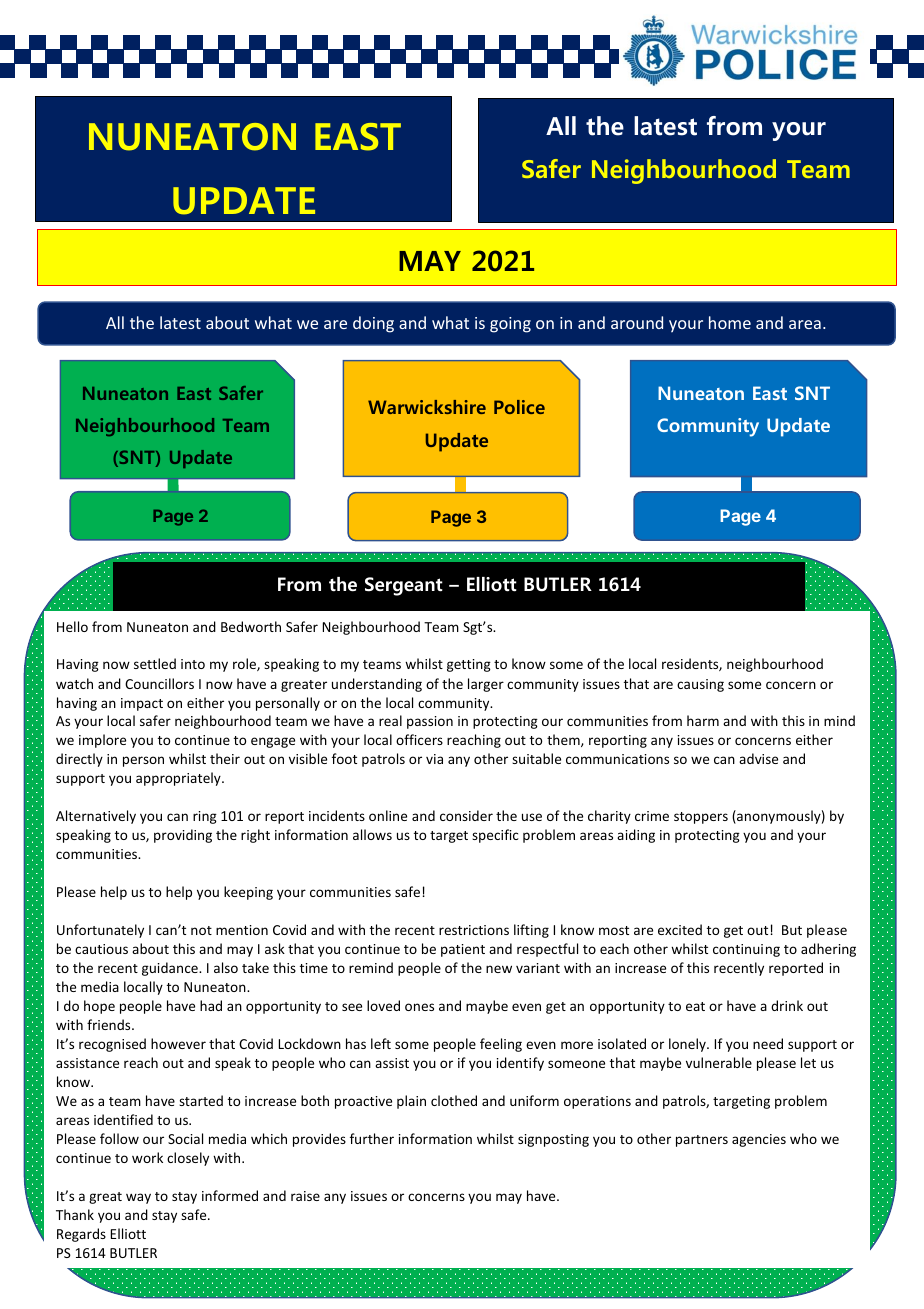  Describe the element at coordinates (138, 1198) in the page. I see `way` at that location.
